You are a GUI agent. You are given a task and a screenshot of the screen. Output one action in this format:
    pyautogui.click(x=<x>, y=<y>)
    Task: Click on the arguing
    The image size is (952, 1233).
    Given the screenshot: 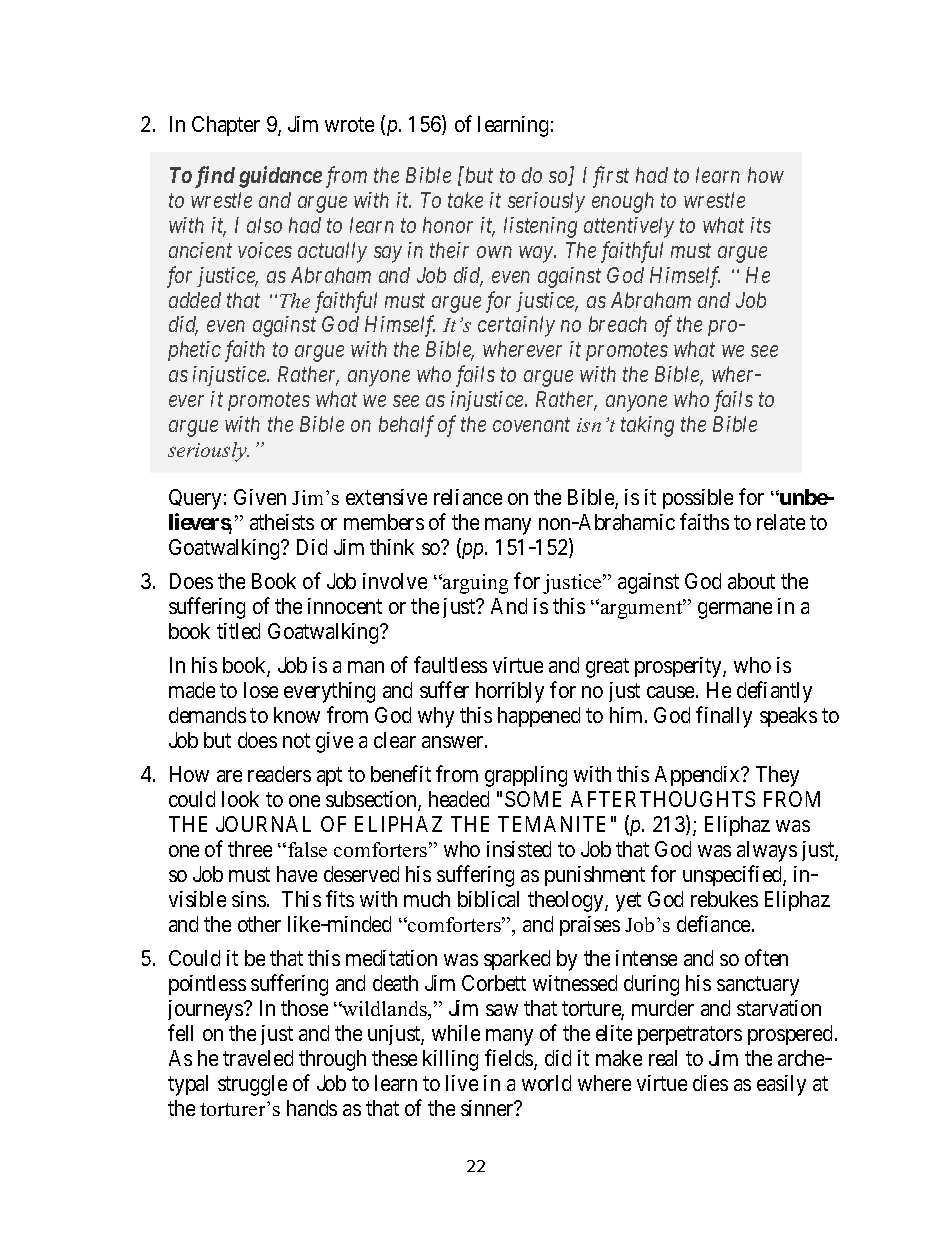 What is the action you would take?
    pyautogui.click(x=474, y=584)
